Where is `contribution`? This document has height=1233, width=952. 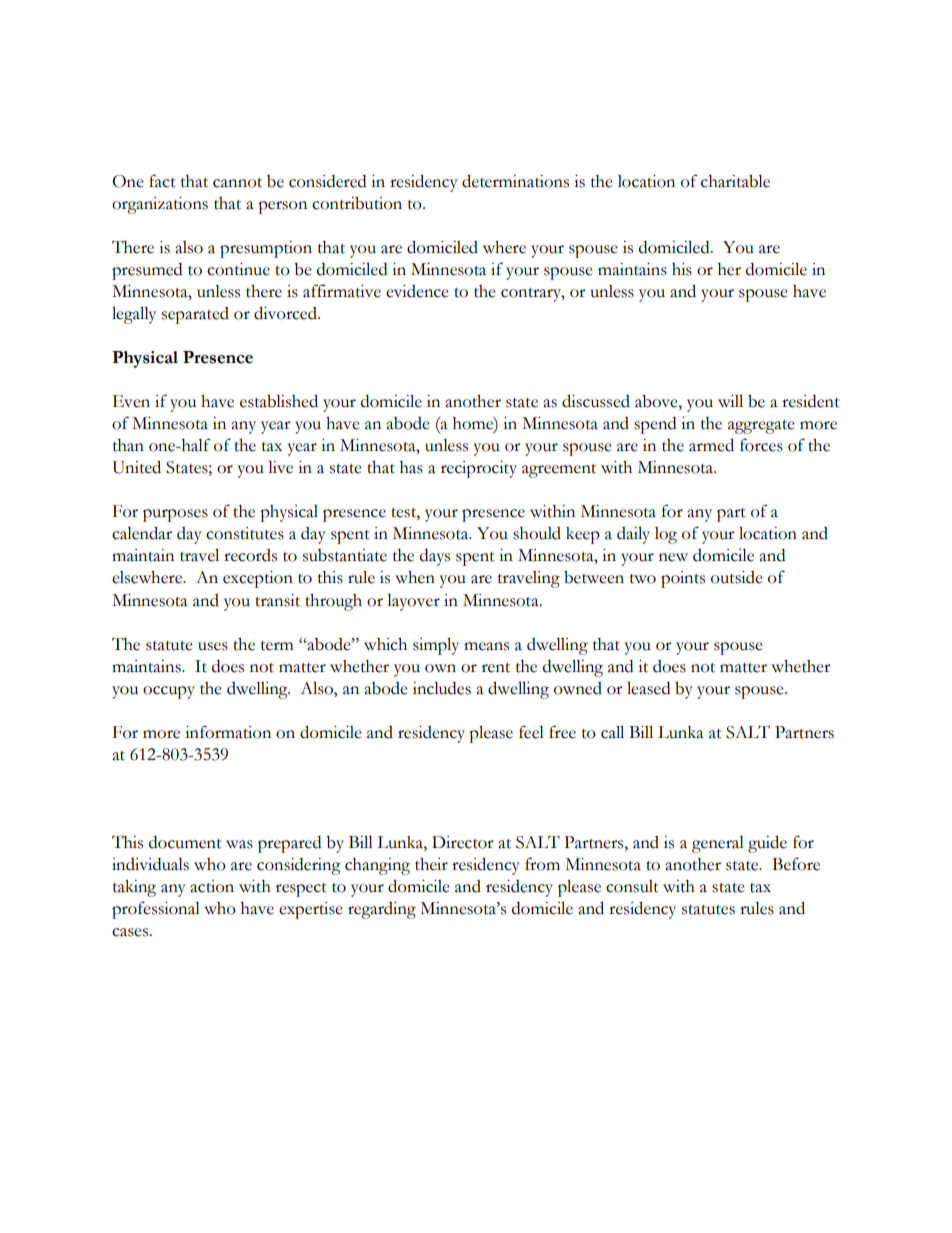 contribution is located at coordinates (357, 203).
